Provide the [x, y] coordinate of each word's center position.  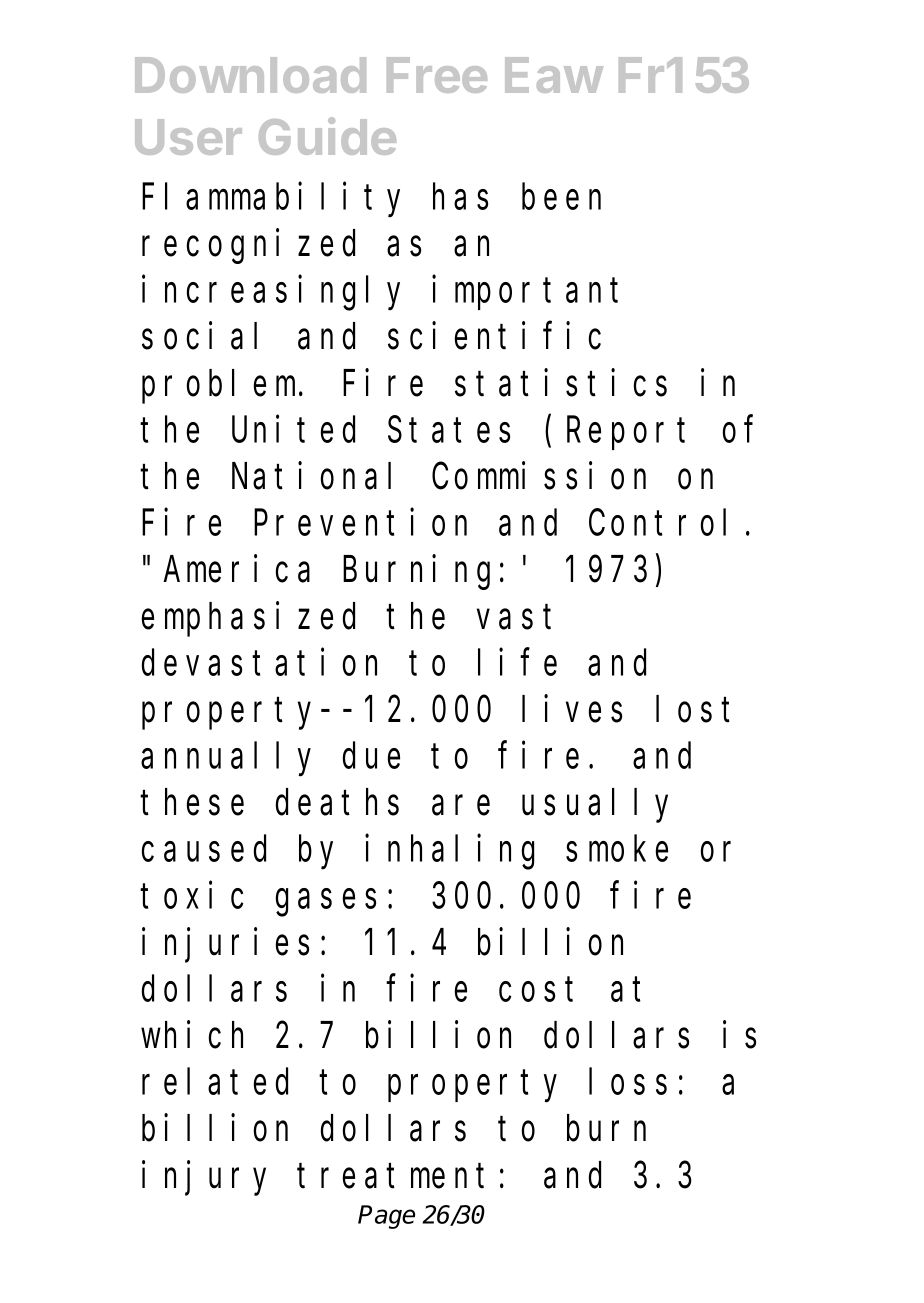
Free [437, 75]
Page [386, 1217]
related [215, 1082]
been [561, 197]
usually [595, 806]
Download [250, 75]
